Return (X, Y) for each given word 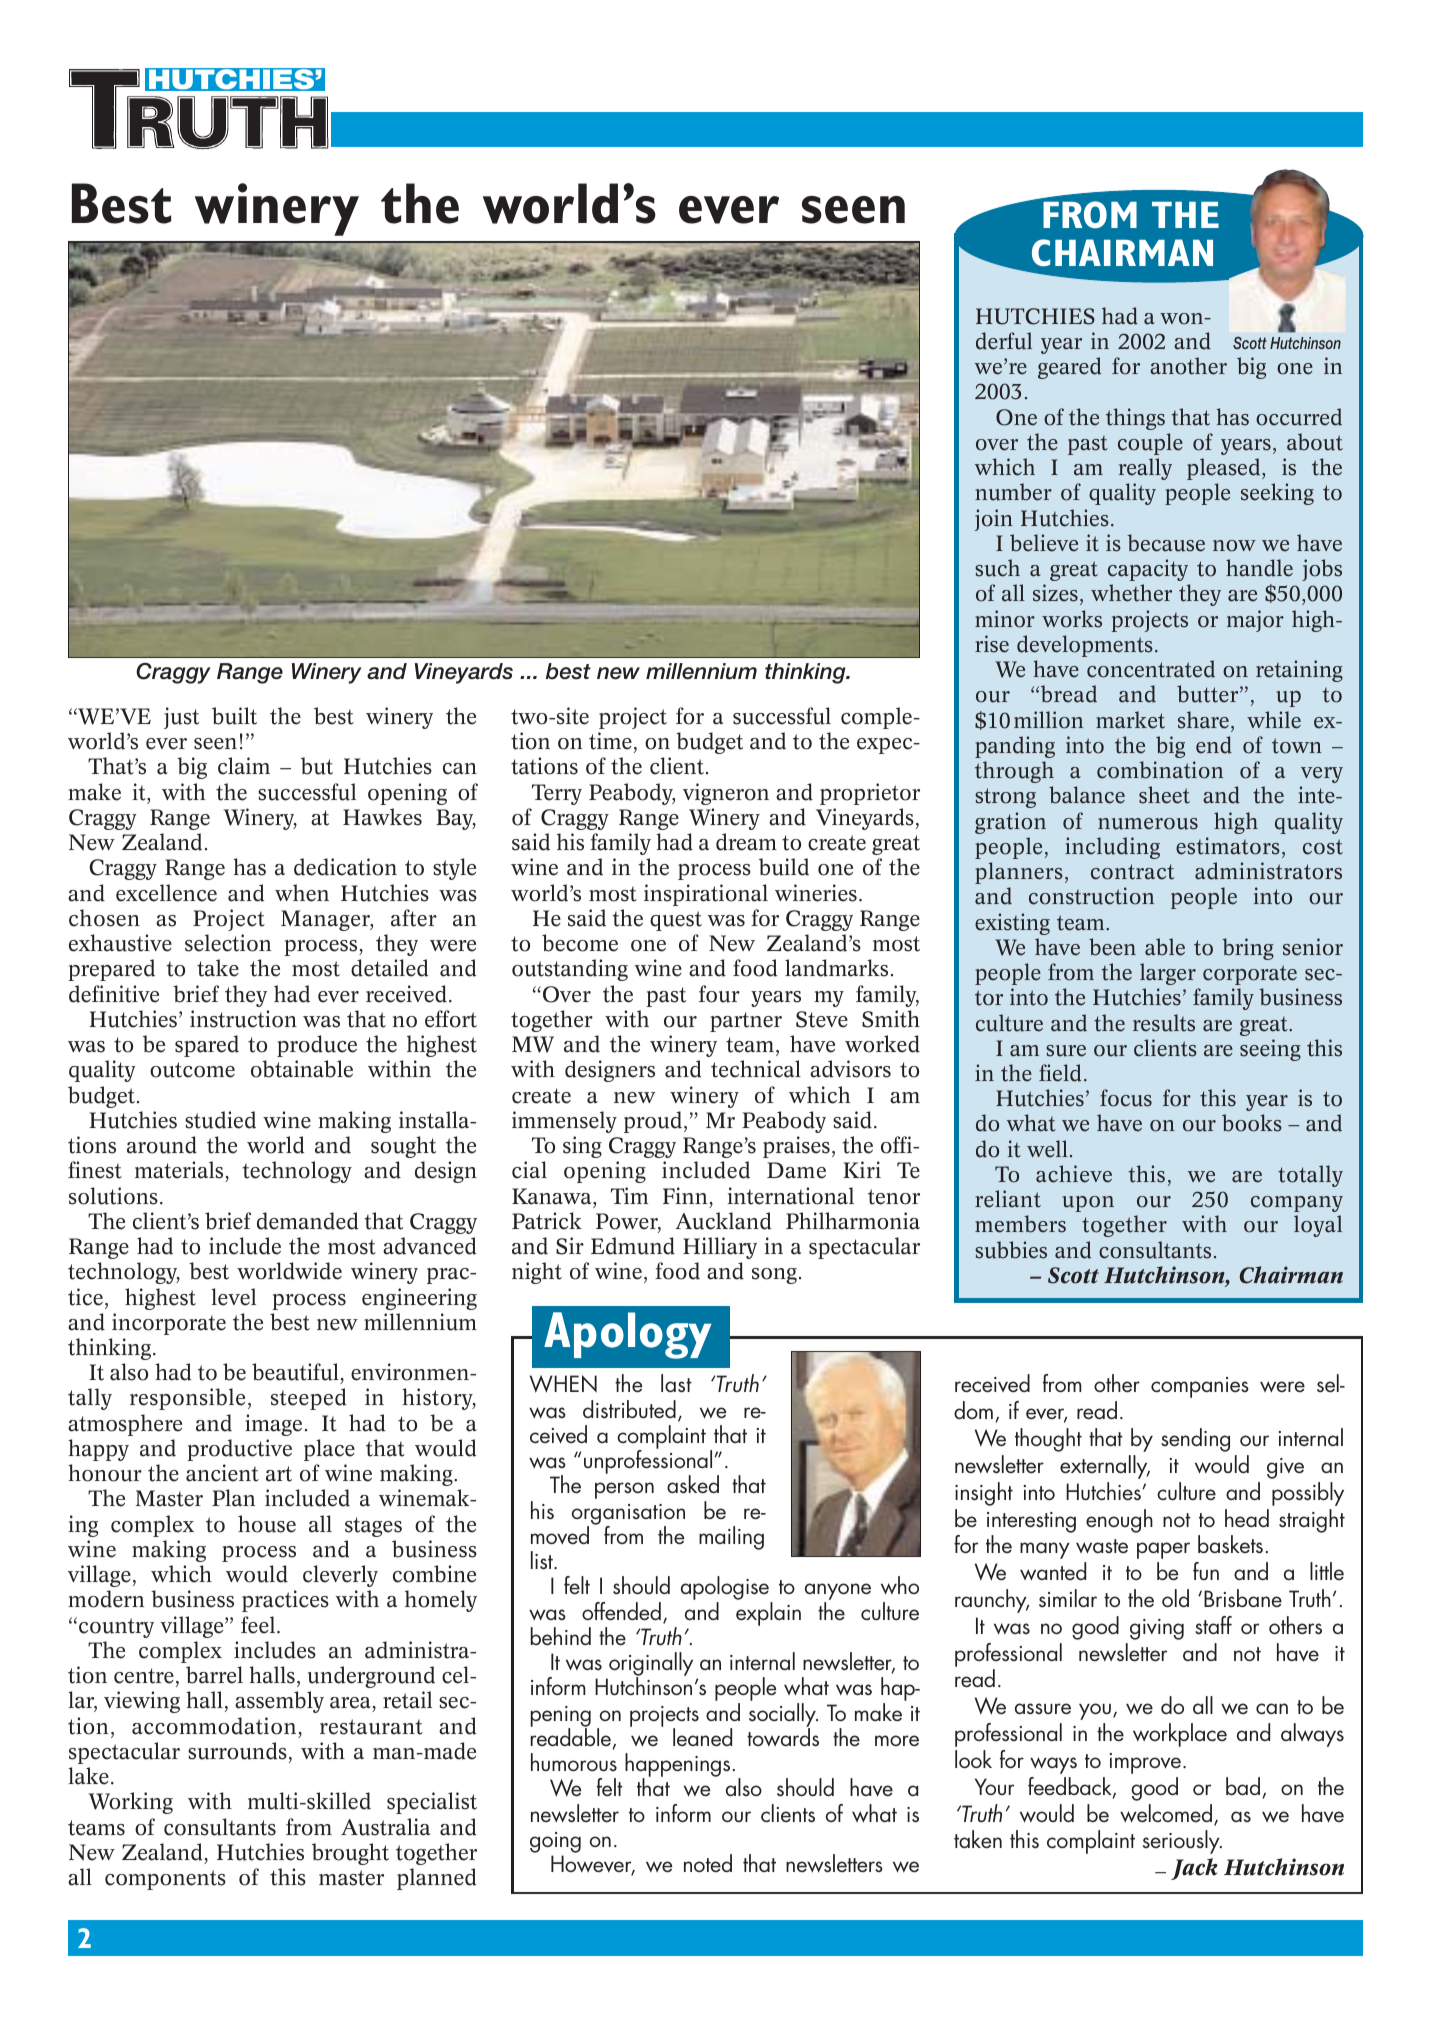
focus (1126, 1098)
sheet (1164, 795)
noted (708, 1863)
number (1013, 492)
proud (653, 1122)
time (610, 741)
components (165, 1880)
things (1135, 419)
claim (244, 766)
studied (220, 1120)
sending (1195, 1440)
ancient (222, 1473)
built (234, 716)
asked (693, 1484)
